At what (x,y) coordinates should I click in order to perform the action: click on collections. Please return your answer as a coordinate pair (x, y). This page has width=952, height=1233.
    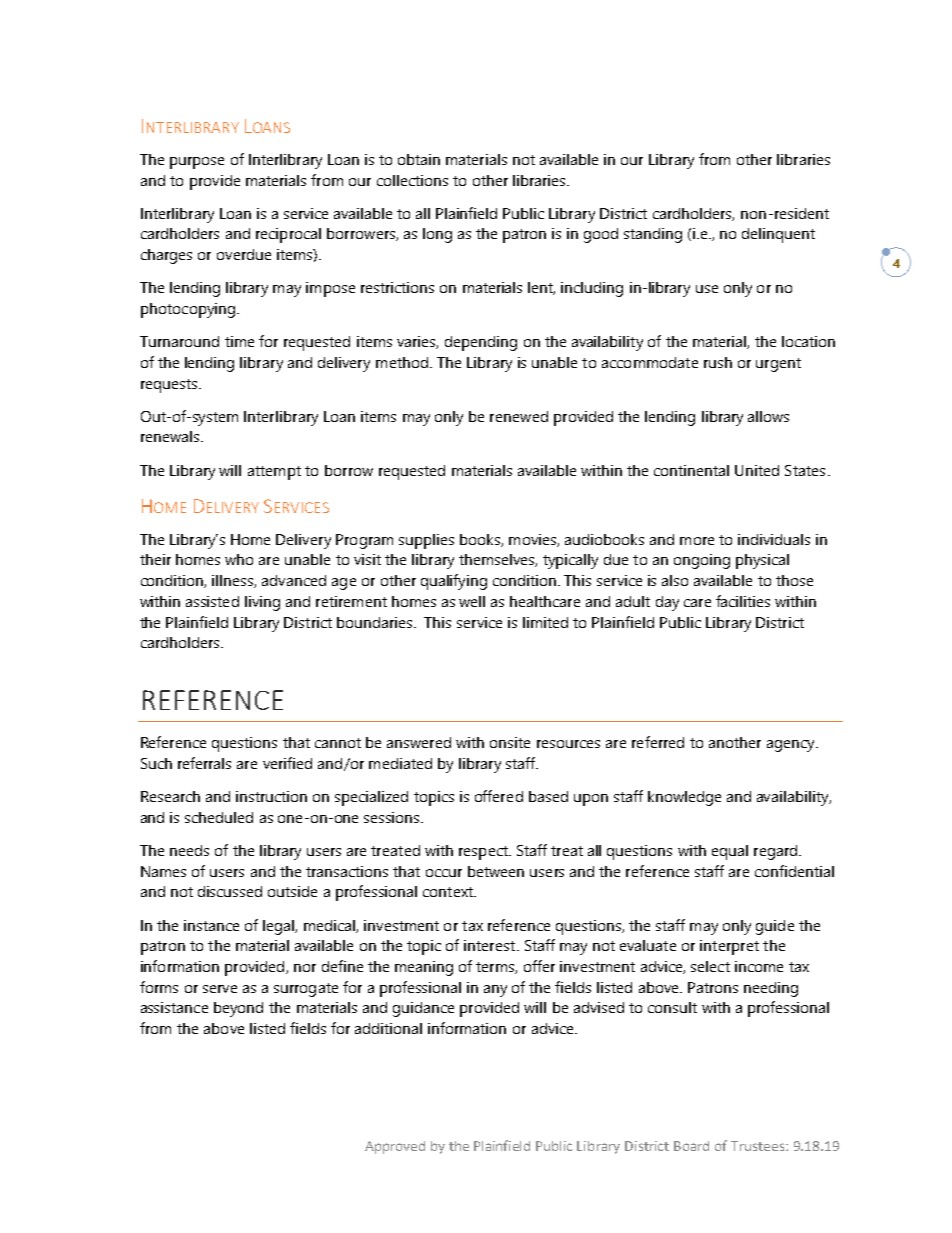
    Looking at the image, I should click on (412, 180).
